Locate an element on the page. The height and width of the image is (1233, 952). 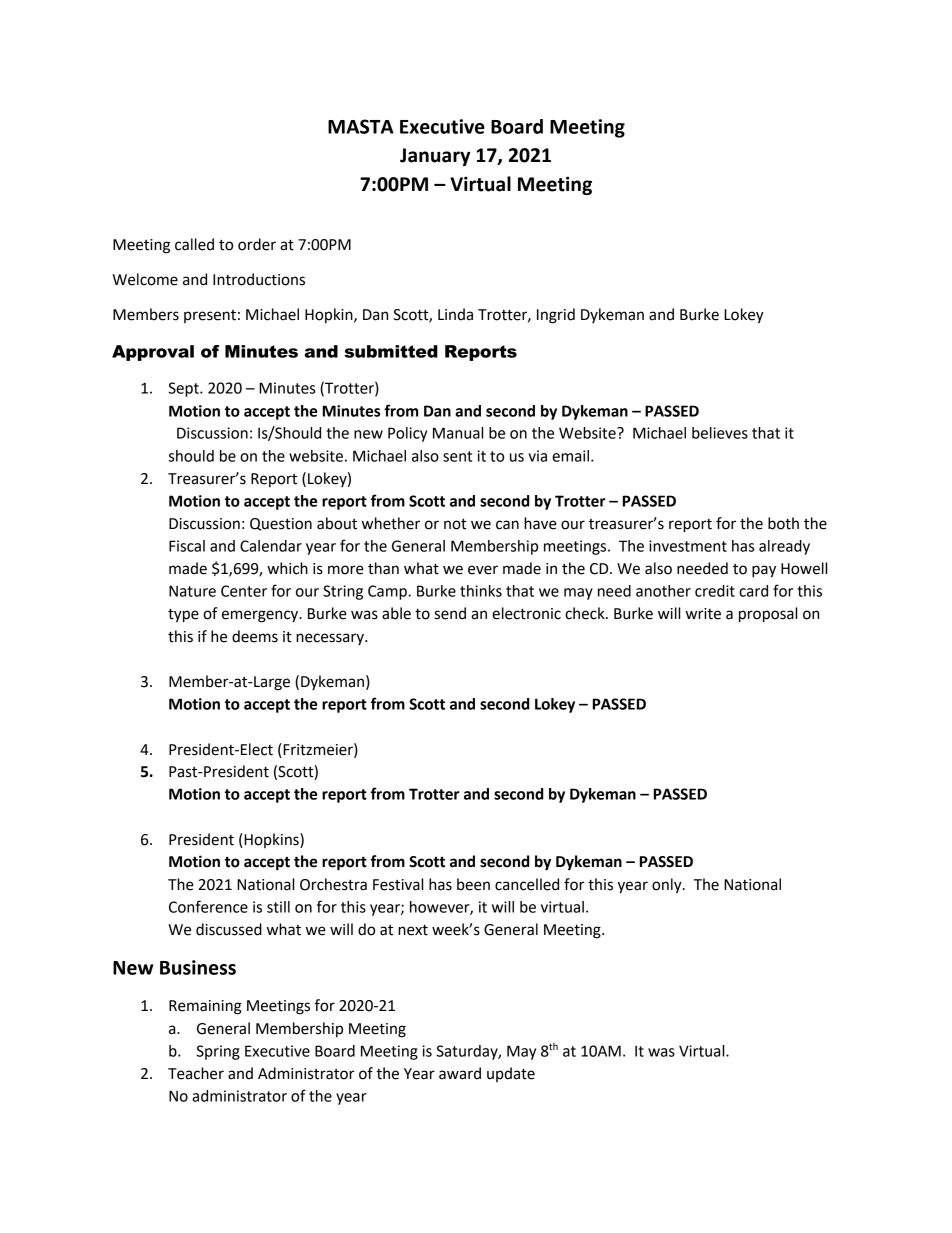
deems is located at coordinates (255, 636).
